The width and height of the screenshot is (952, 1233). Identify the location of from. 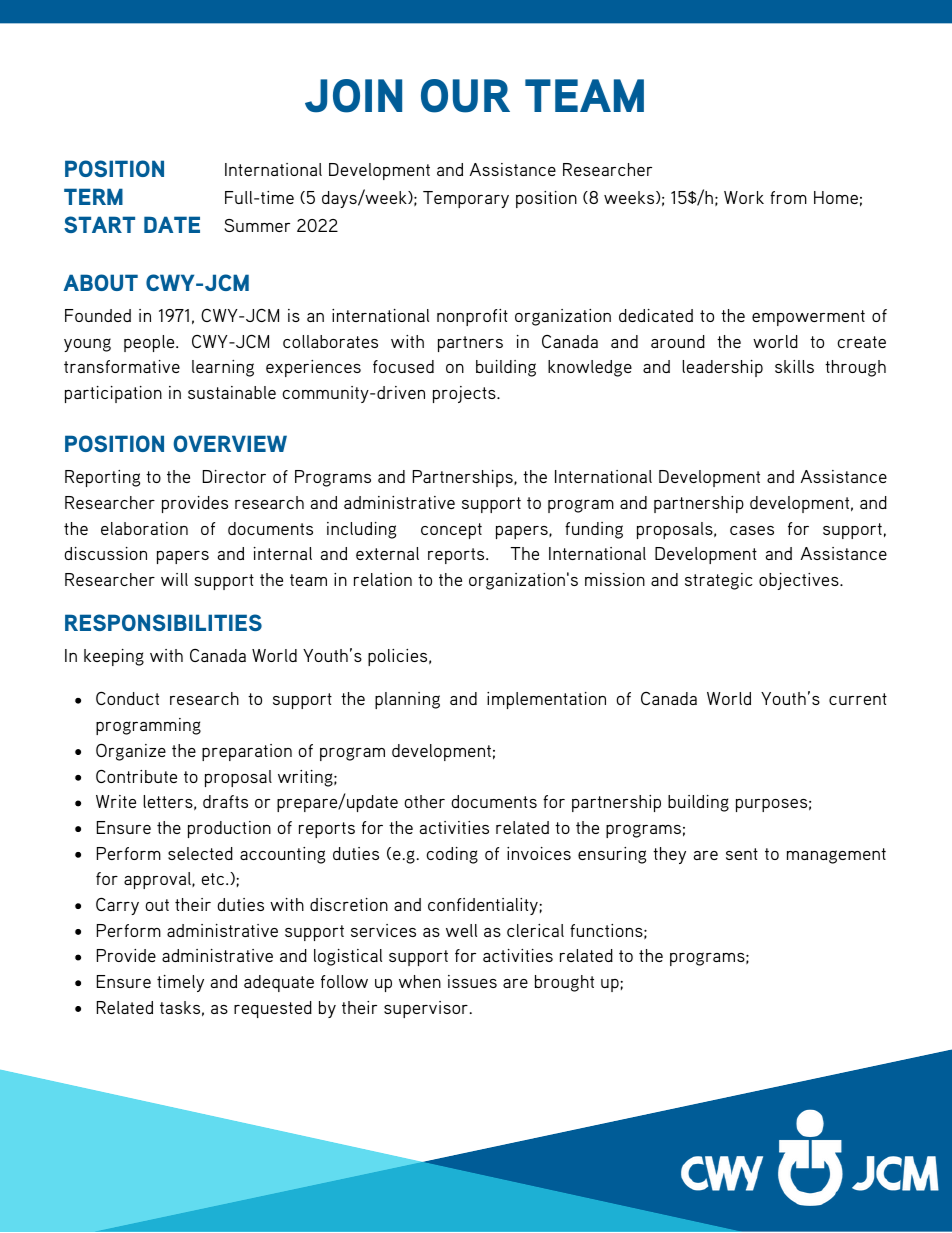
(788, 197).
